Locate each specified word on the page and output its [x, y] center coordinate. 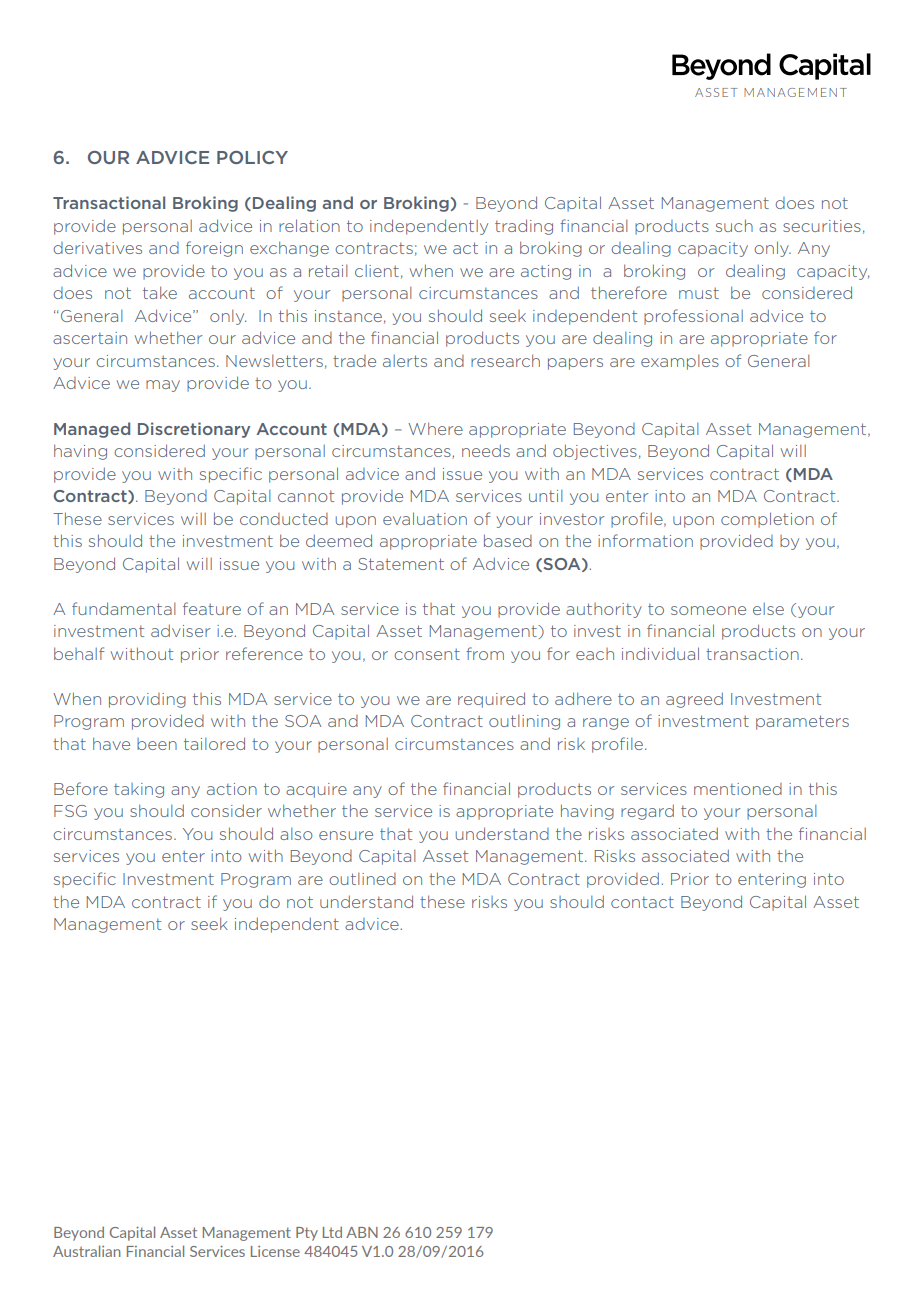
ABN [362, 1232]
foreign [214, 249]
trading [524, 227]
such [734, 225]
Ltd [332, 1232]
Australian [87, 1251]
